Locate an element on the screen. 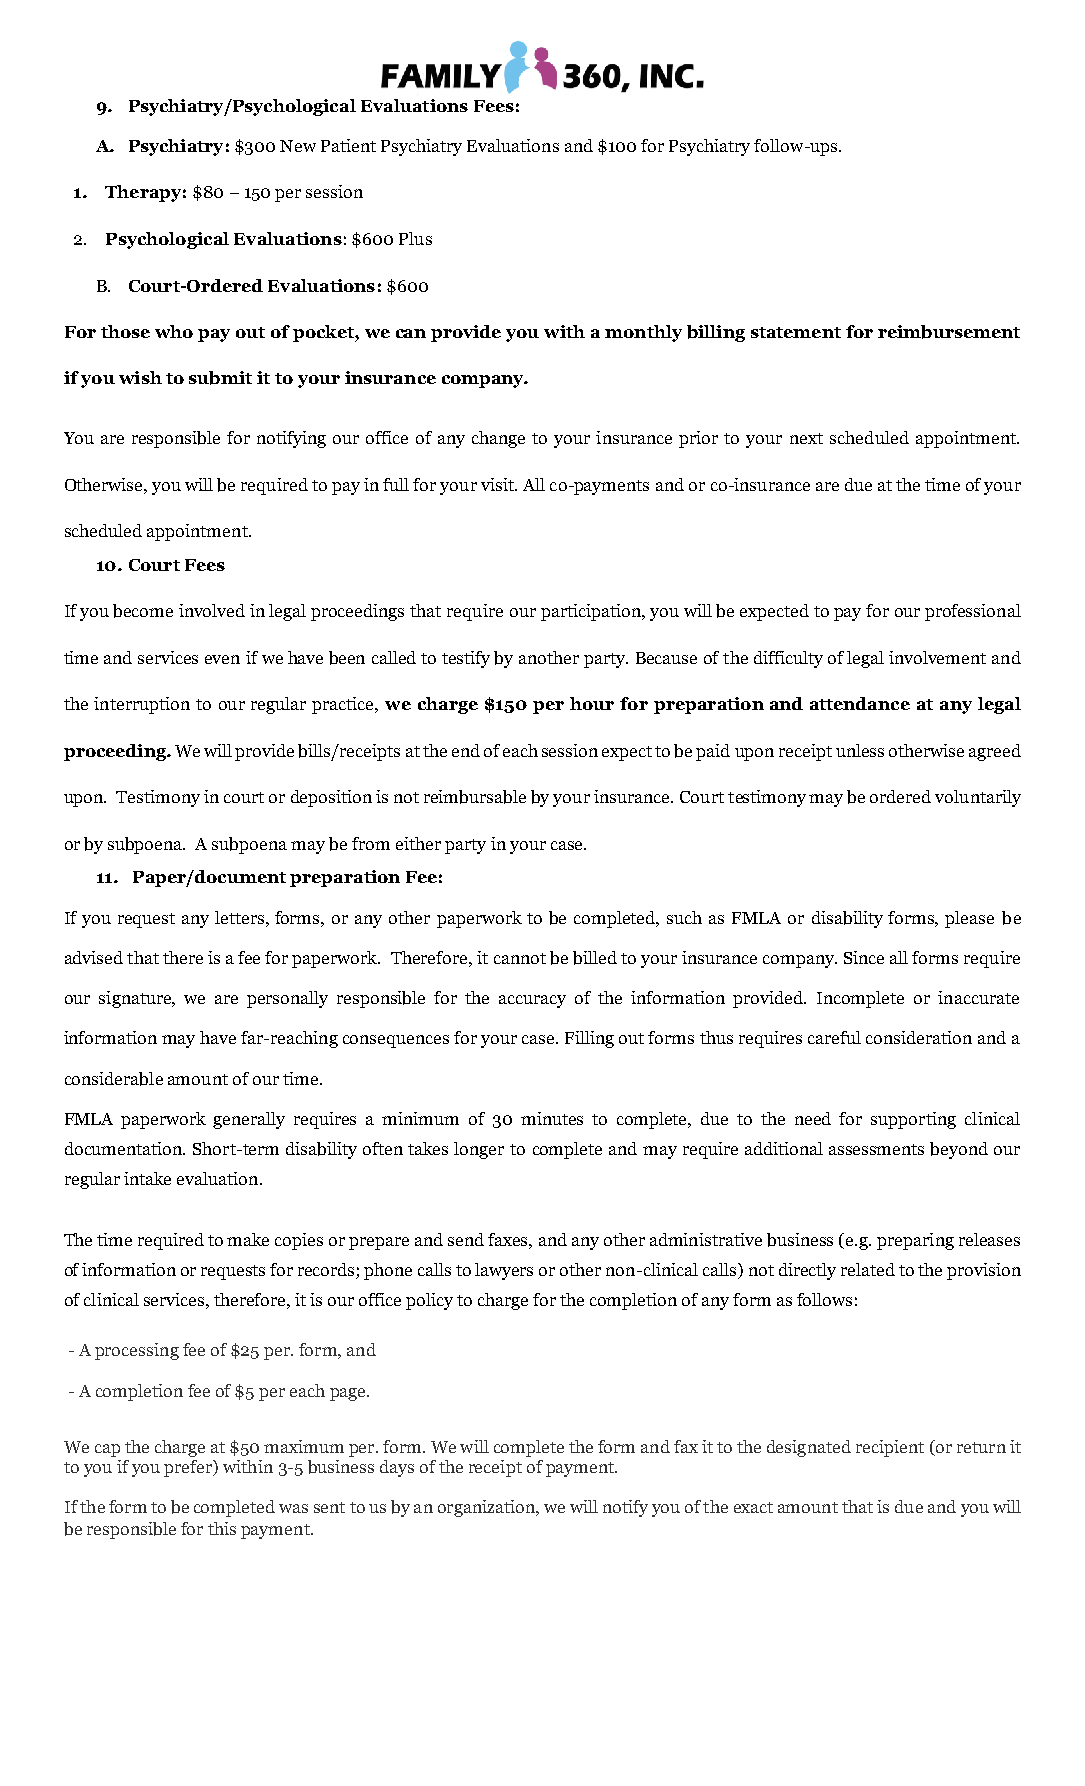 This screenshot has height=1786, width=1085. organization is located at coordinates (488, 1508).
